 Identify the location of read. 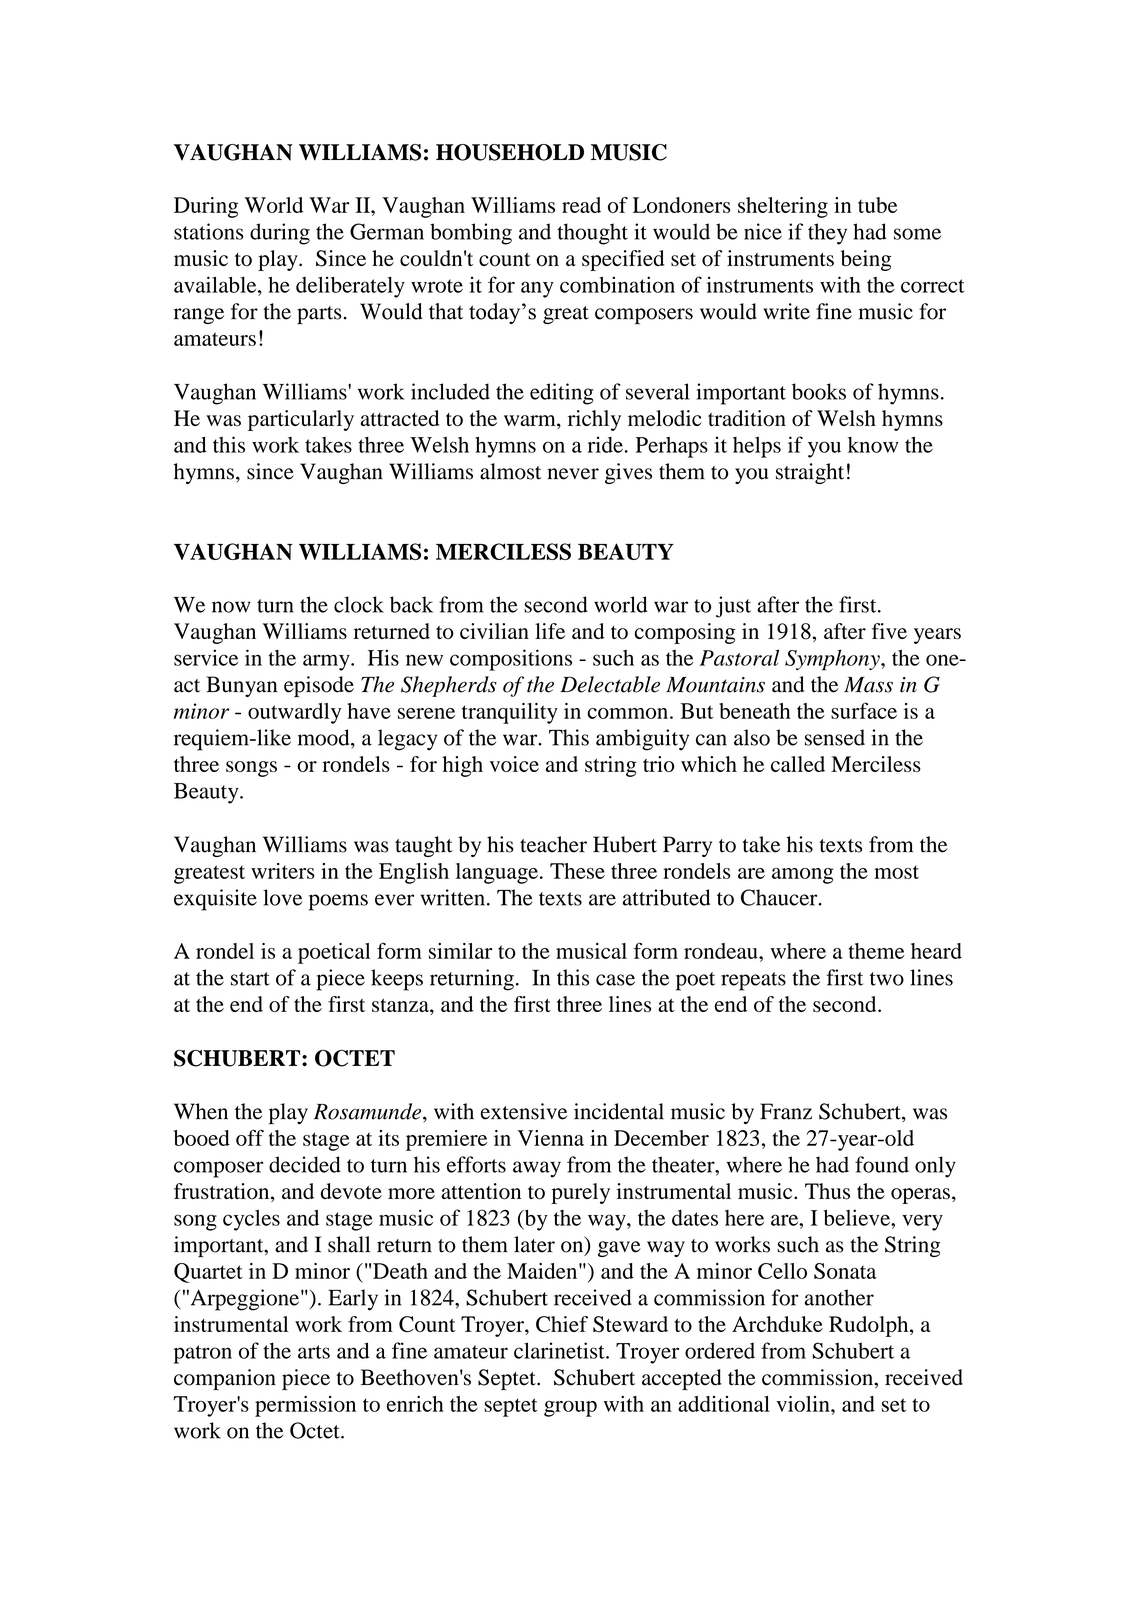
(581, 205).
